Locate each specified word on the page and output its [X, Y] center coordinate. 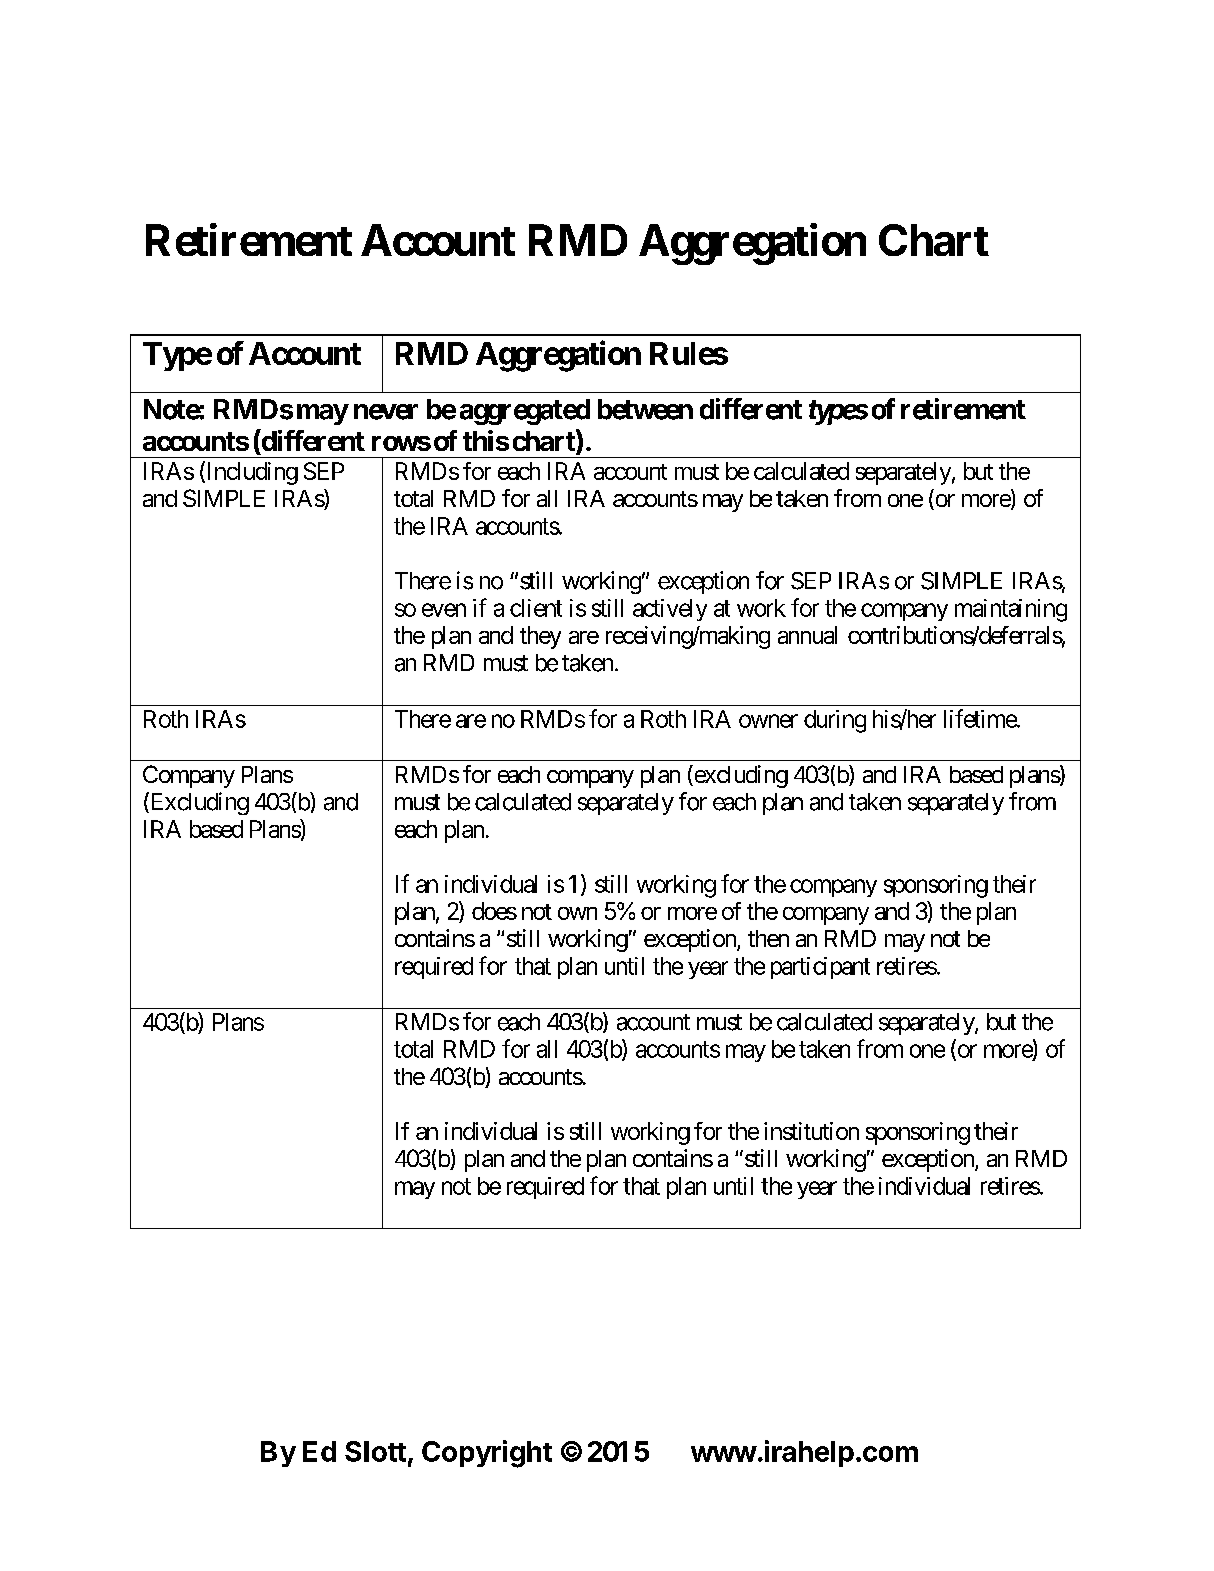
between [645, 409]
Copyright [487, 1454]
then [768, 938]
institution [811, 1131]
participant [820, 968]
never [386, 412]
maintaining [1011, 610]
